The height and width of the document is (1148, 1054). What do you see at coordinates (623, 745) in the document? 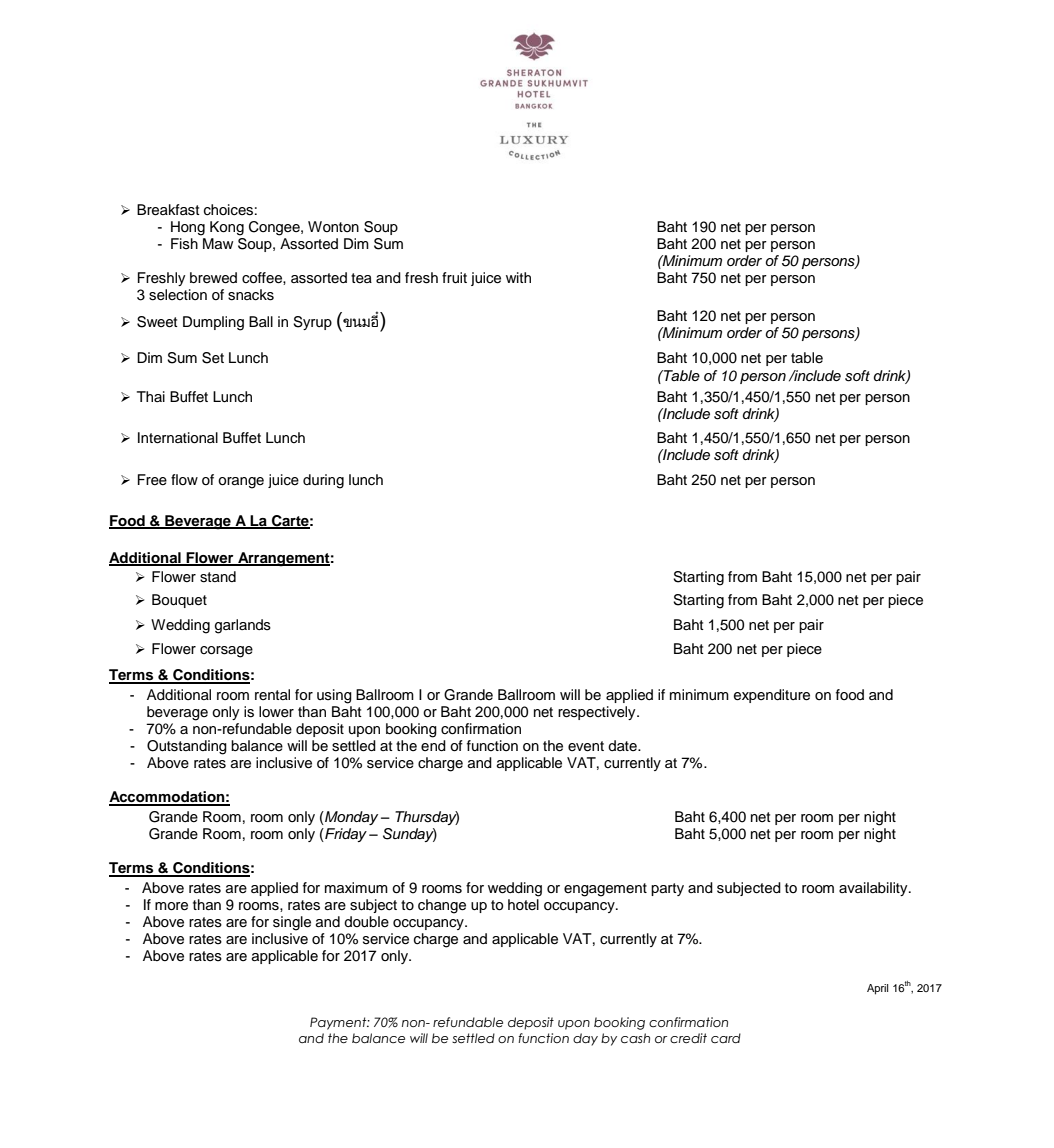
I see `date` at bounding box center [623, 745].
